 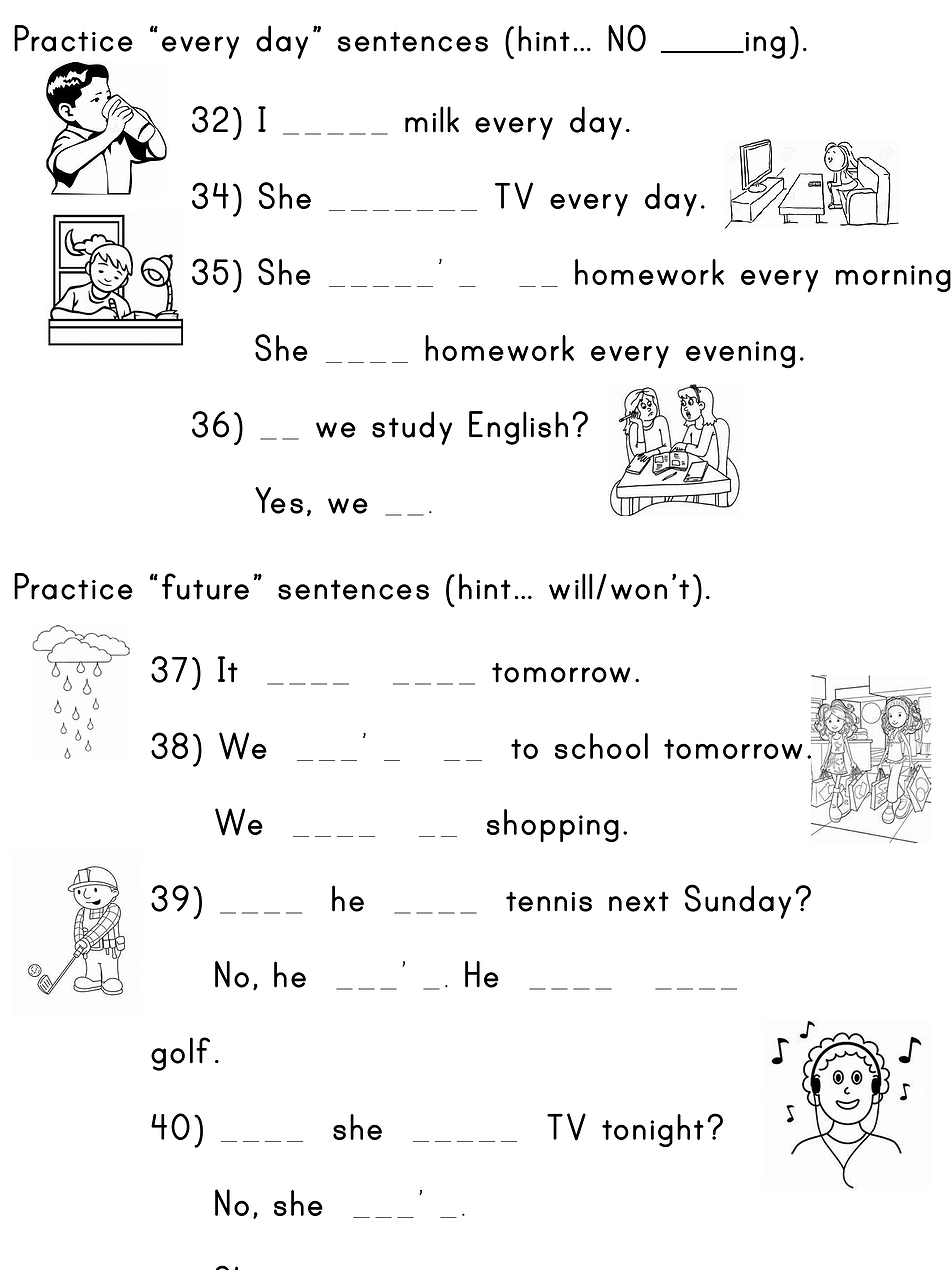 I want to click on shopping, so click(x=553, y=826).
